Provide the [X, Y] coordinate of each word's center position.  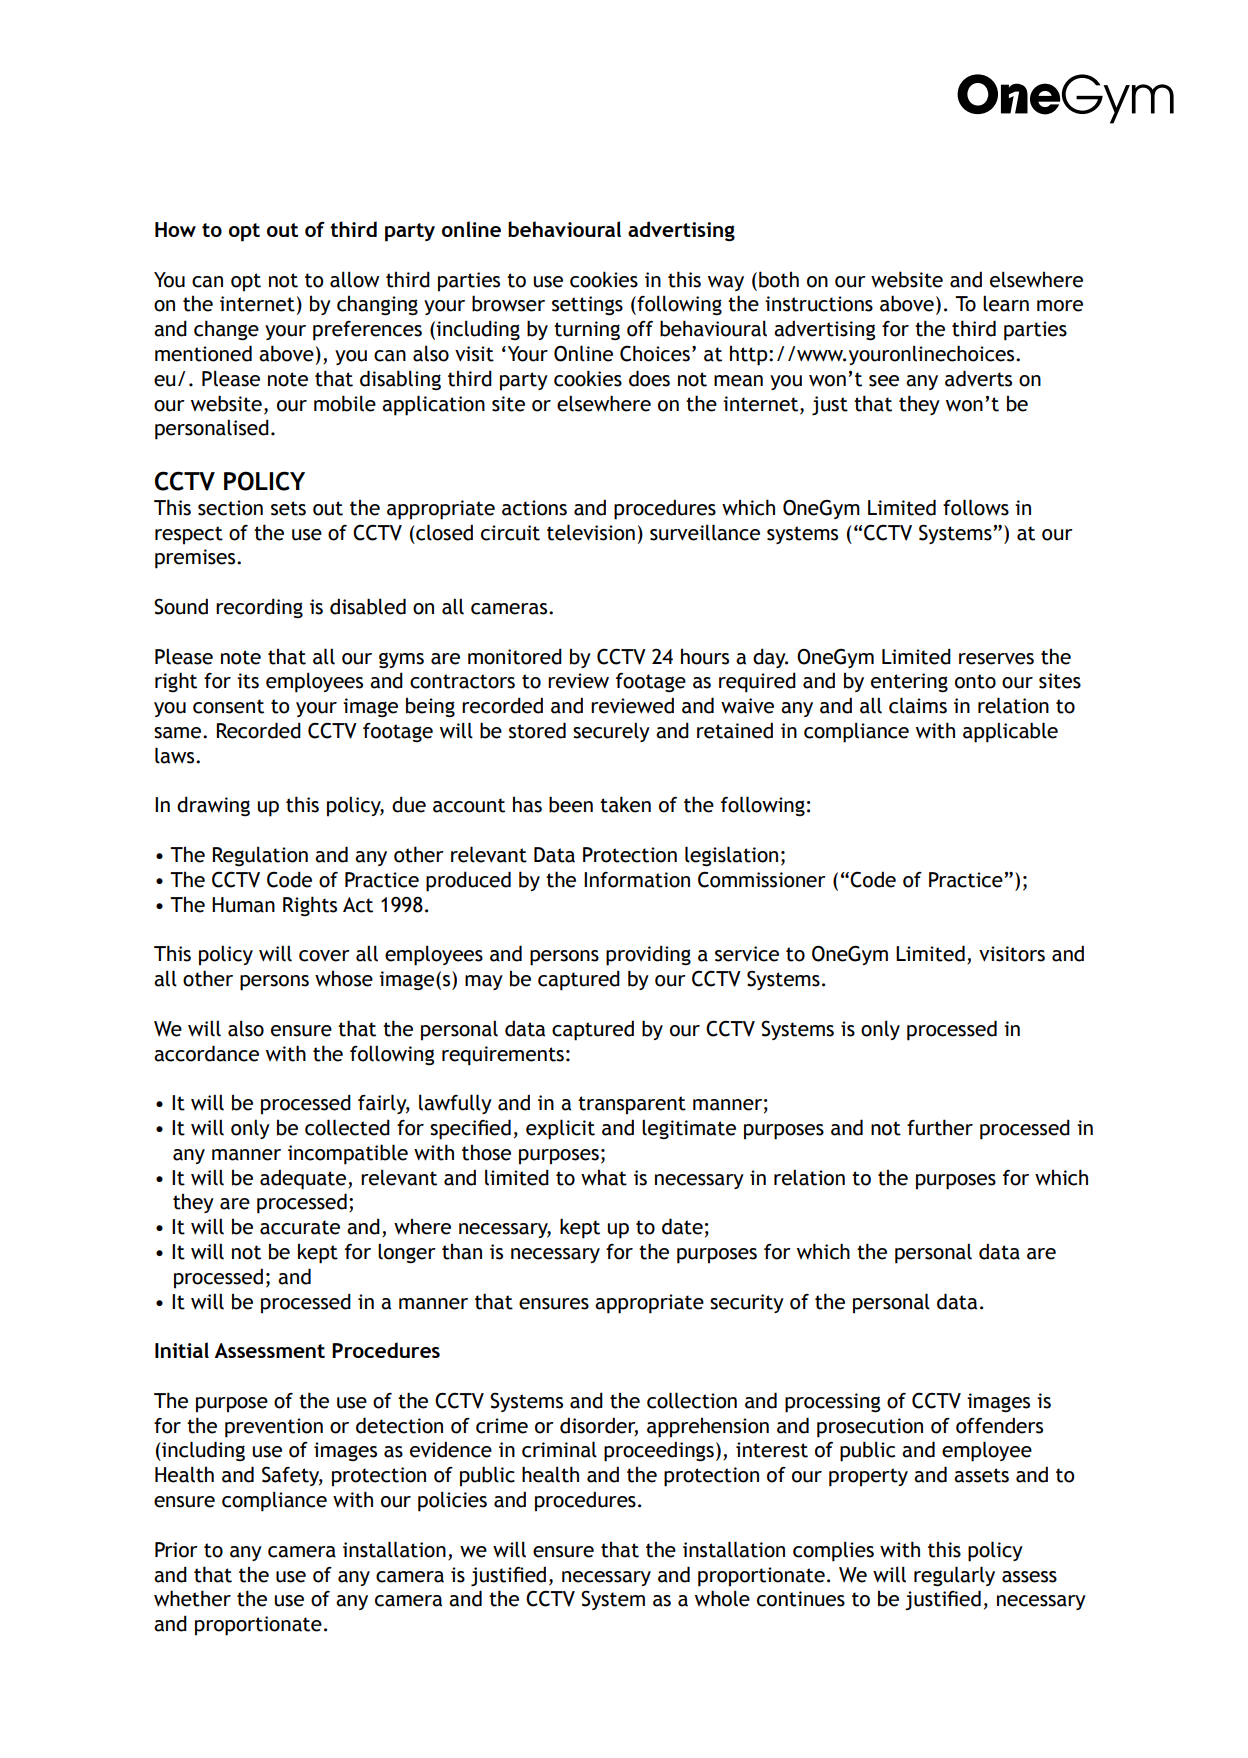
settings [587, 306]
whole [722, 1598]
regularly [954, 1576]
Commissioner [762, 880]
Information [637, 880]
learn [1006, 303]
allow [354, 279]
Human [243, 905]
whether [192, 1598]
